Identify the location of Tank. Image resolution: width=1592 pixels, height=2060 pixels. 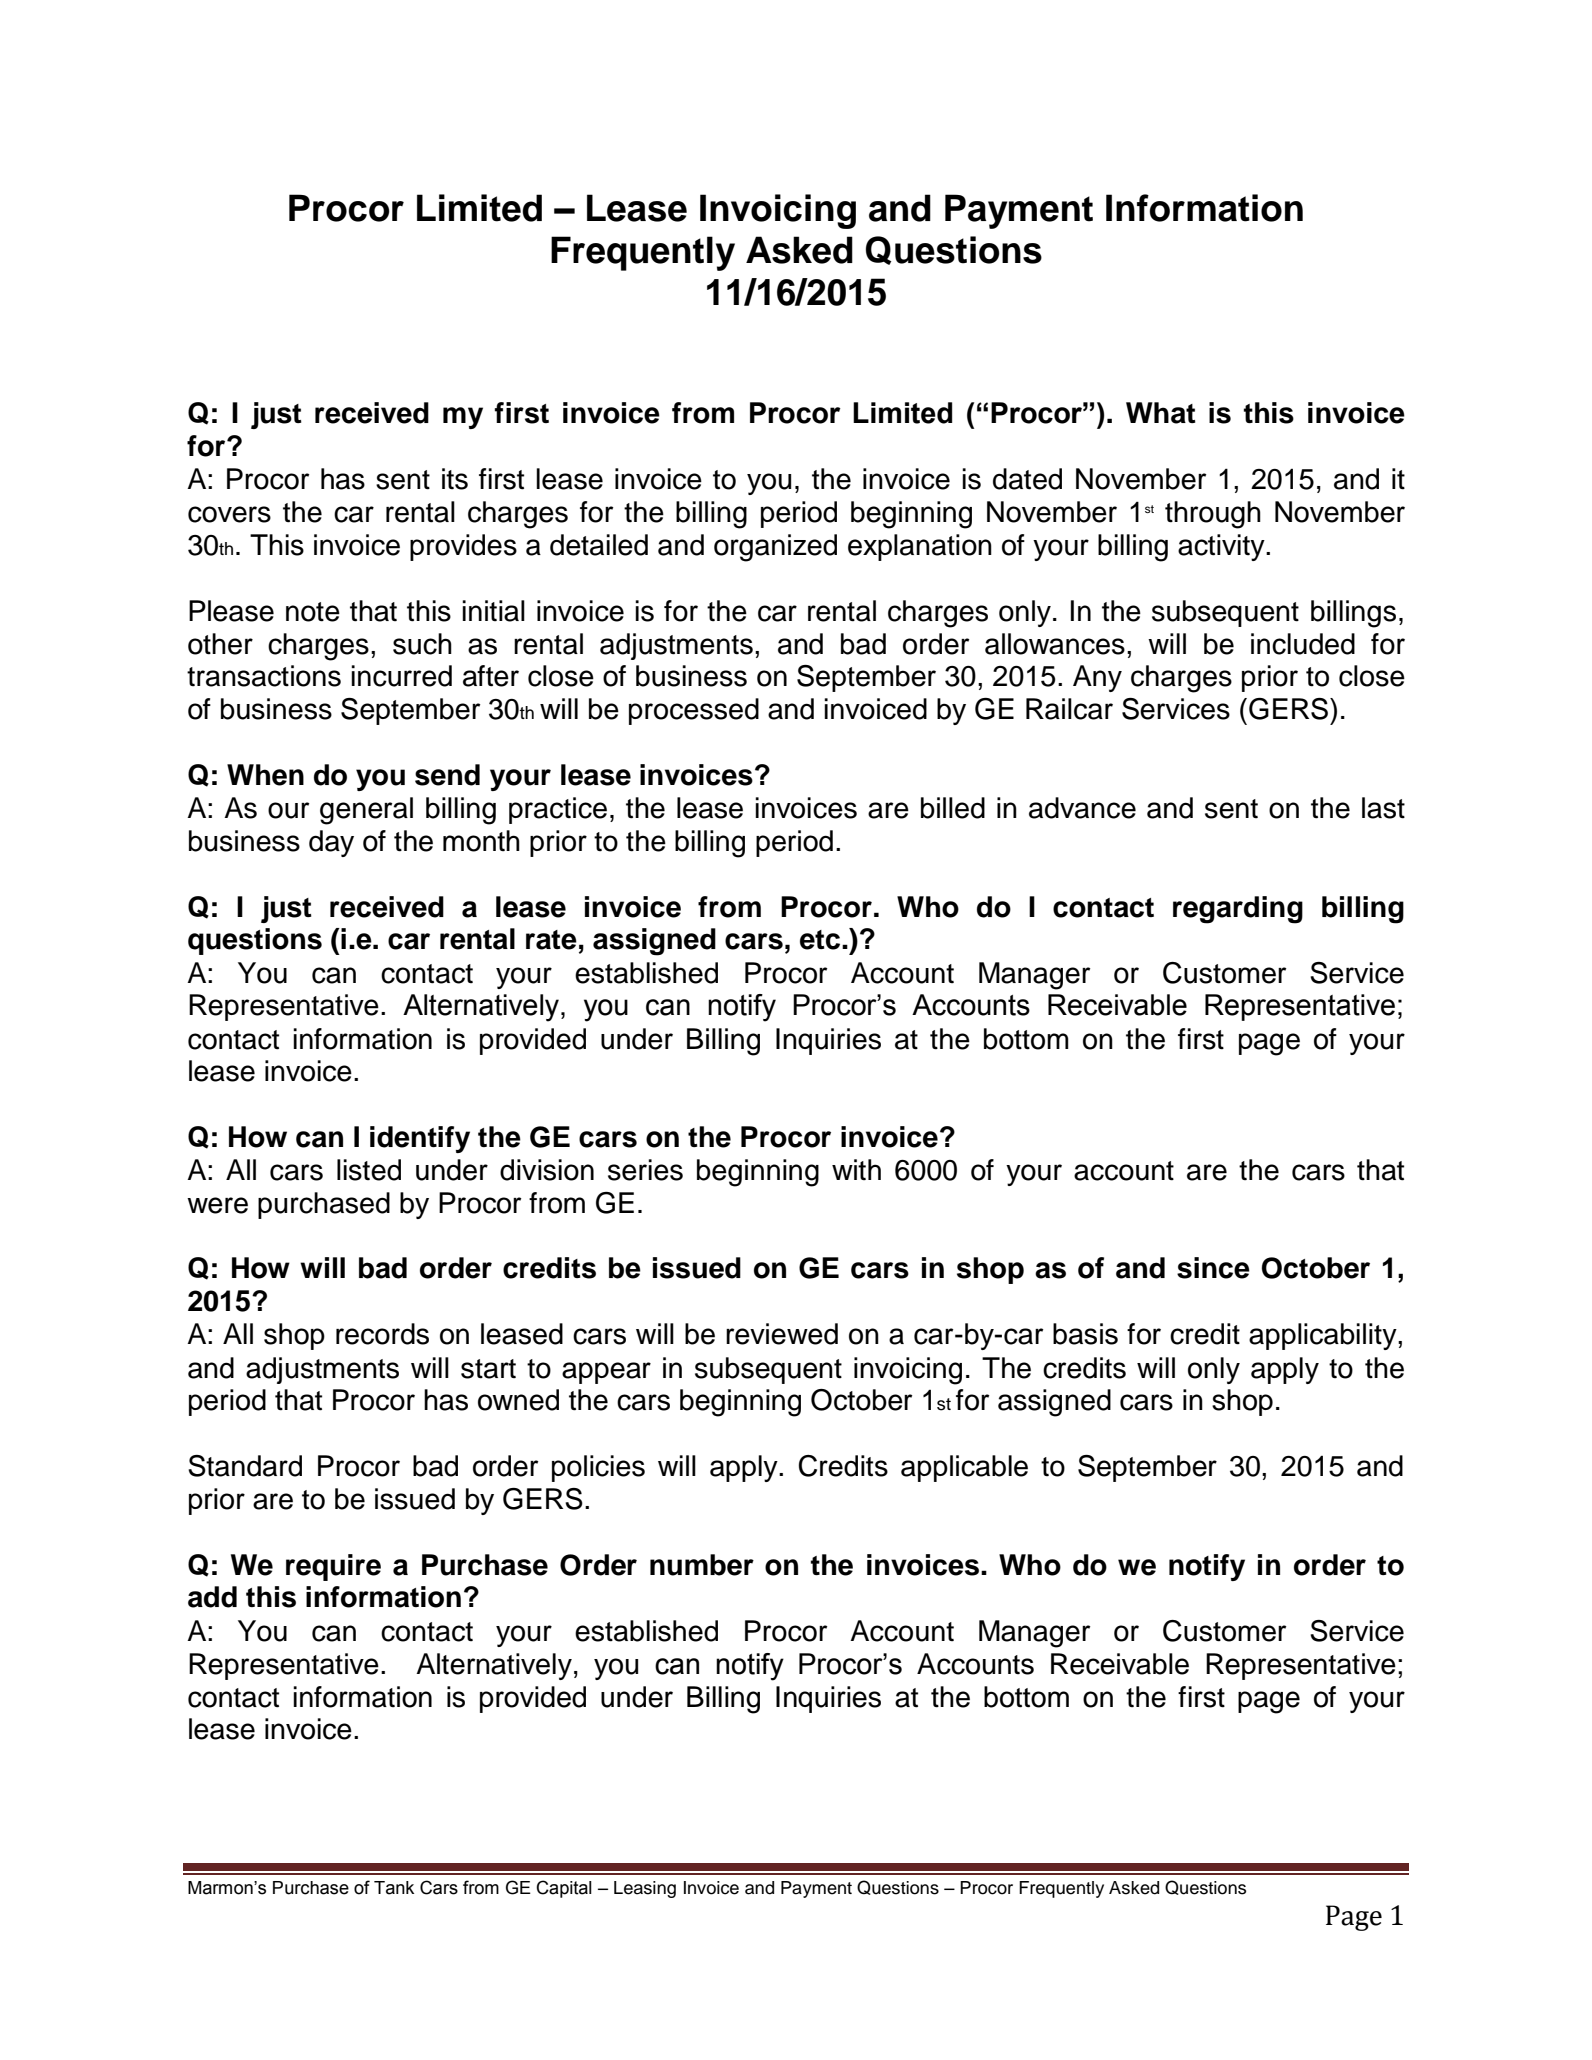
(394, 1888).
